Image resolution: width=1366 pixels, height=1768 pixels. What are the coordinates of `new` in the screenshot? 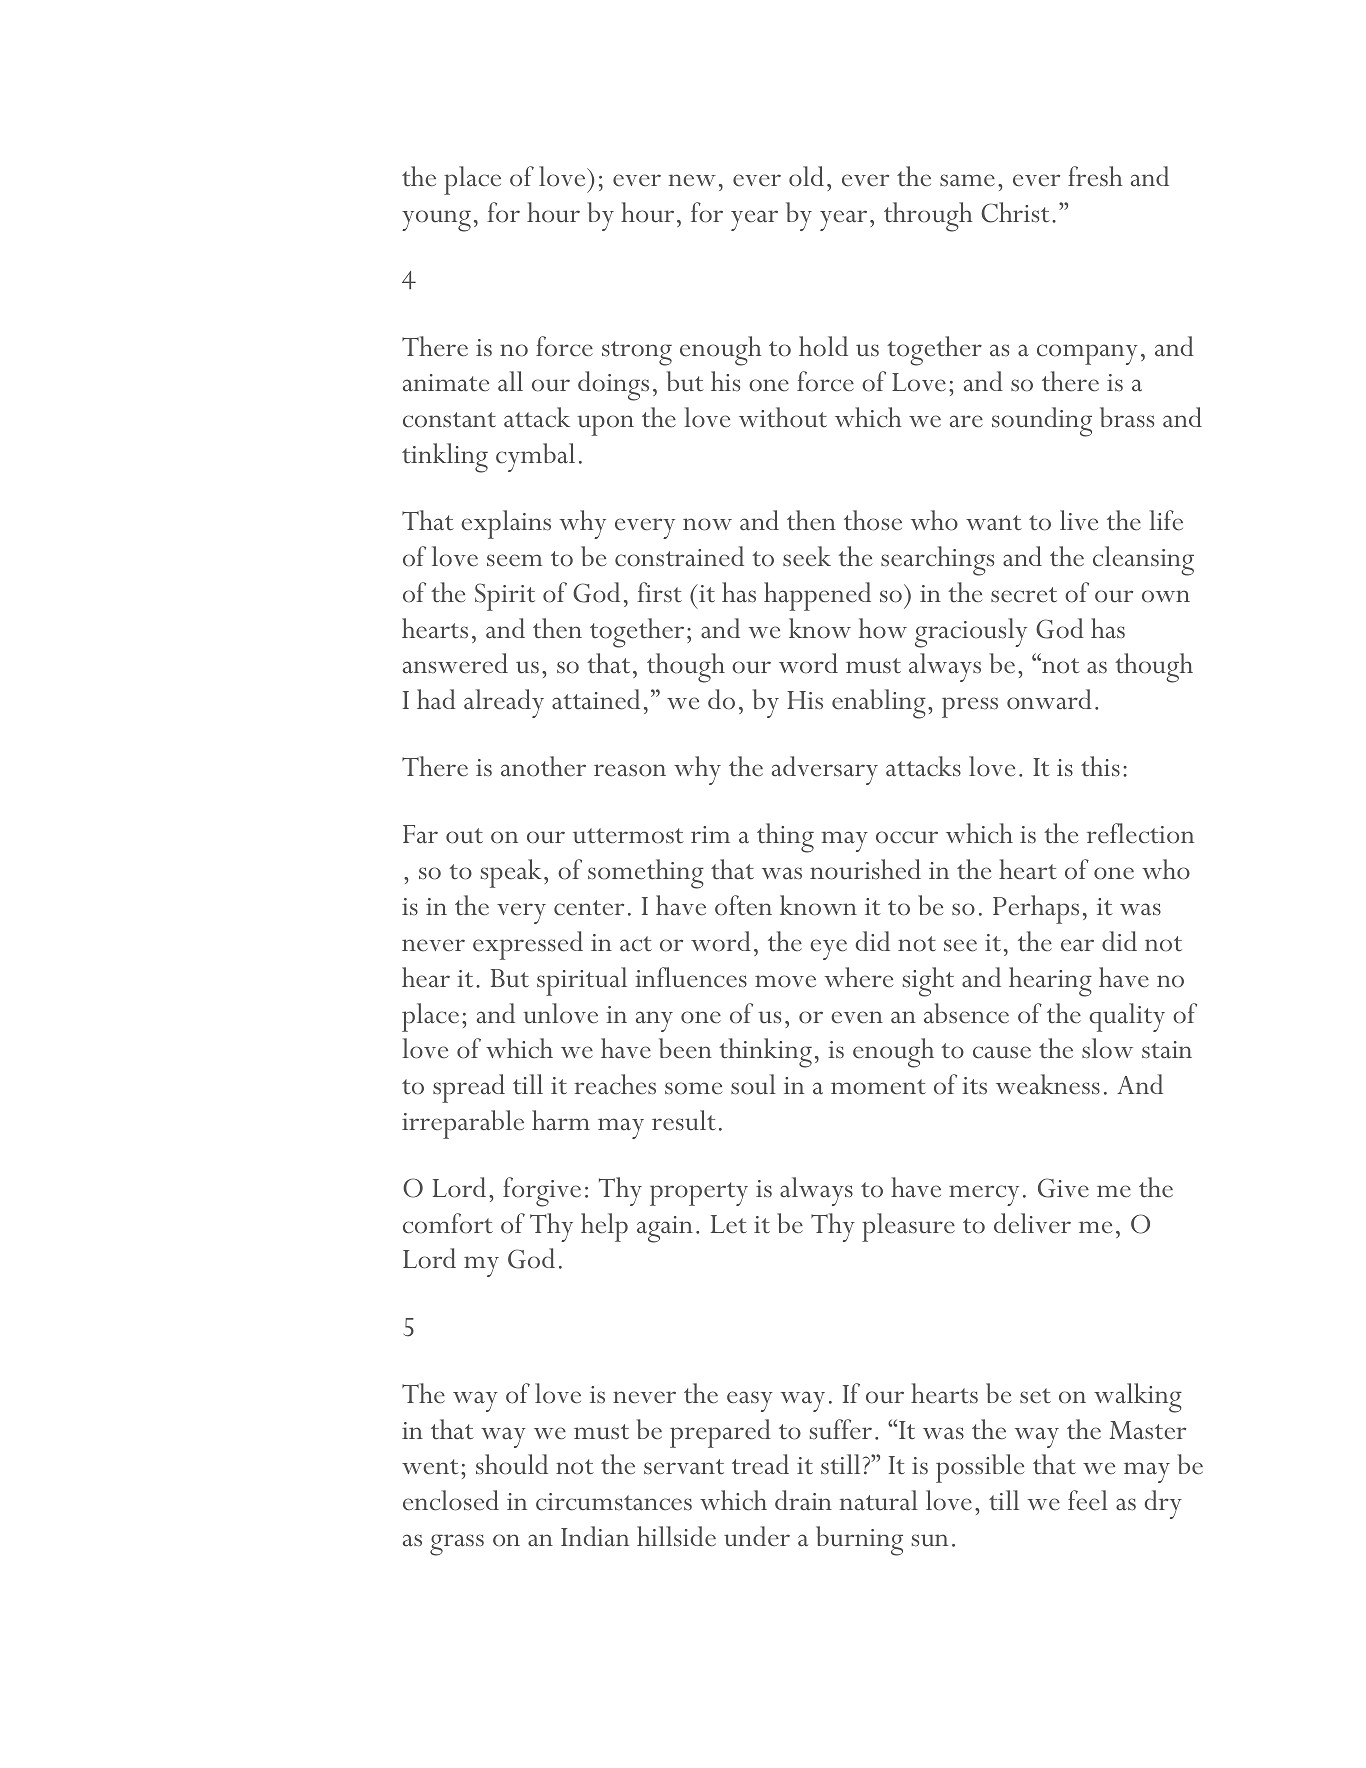 It's located at (692, 180).
